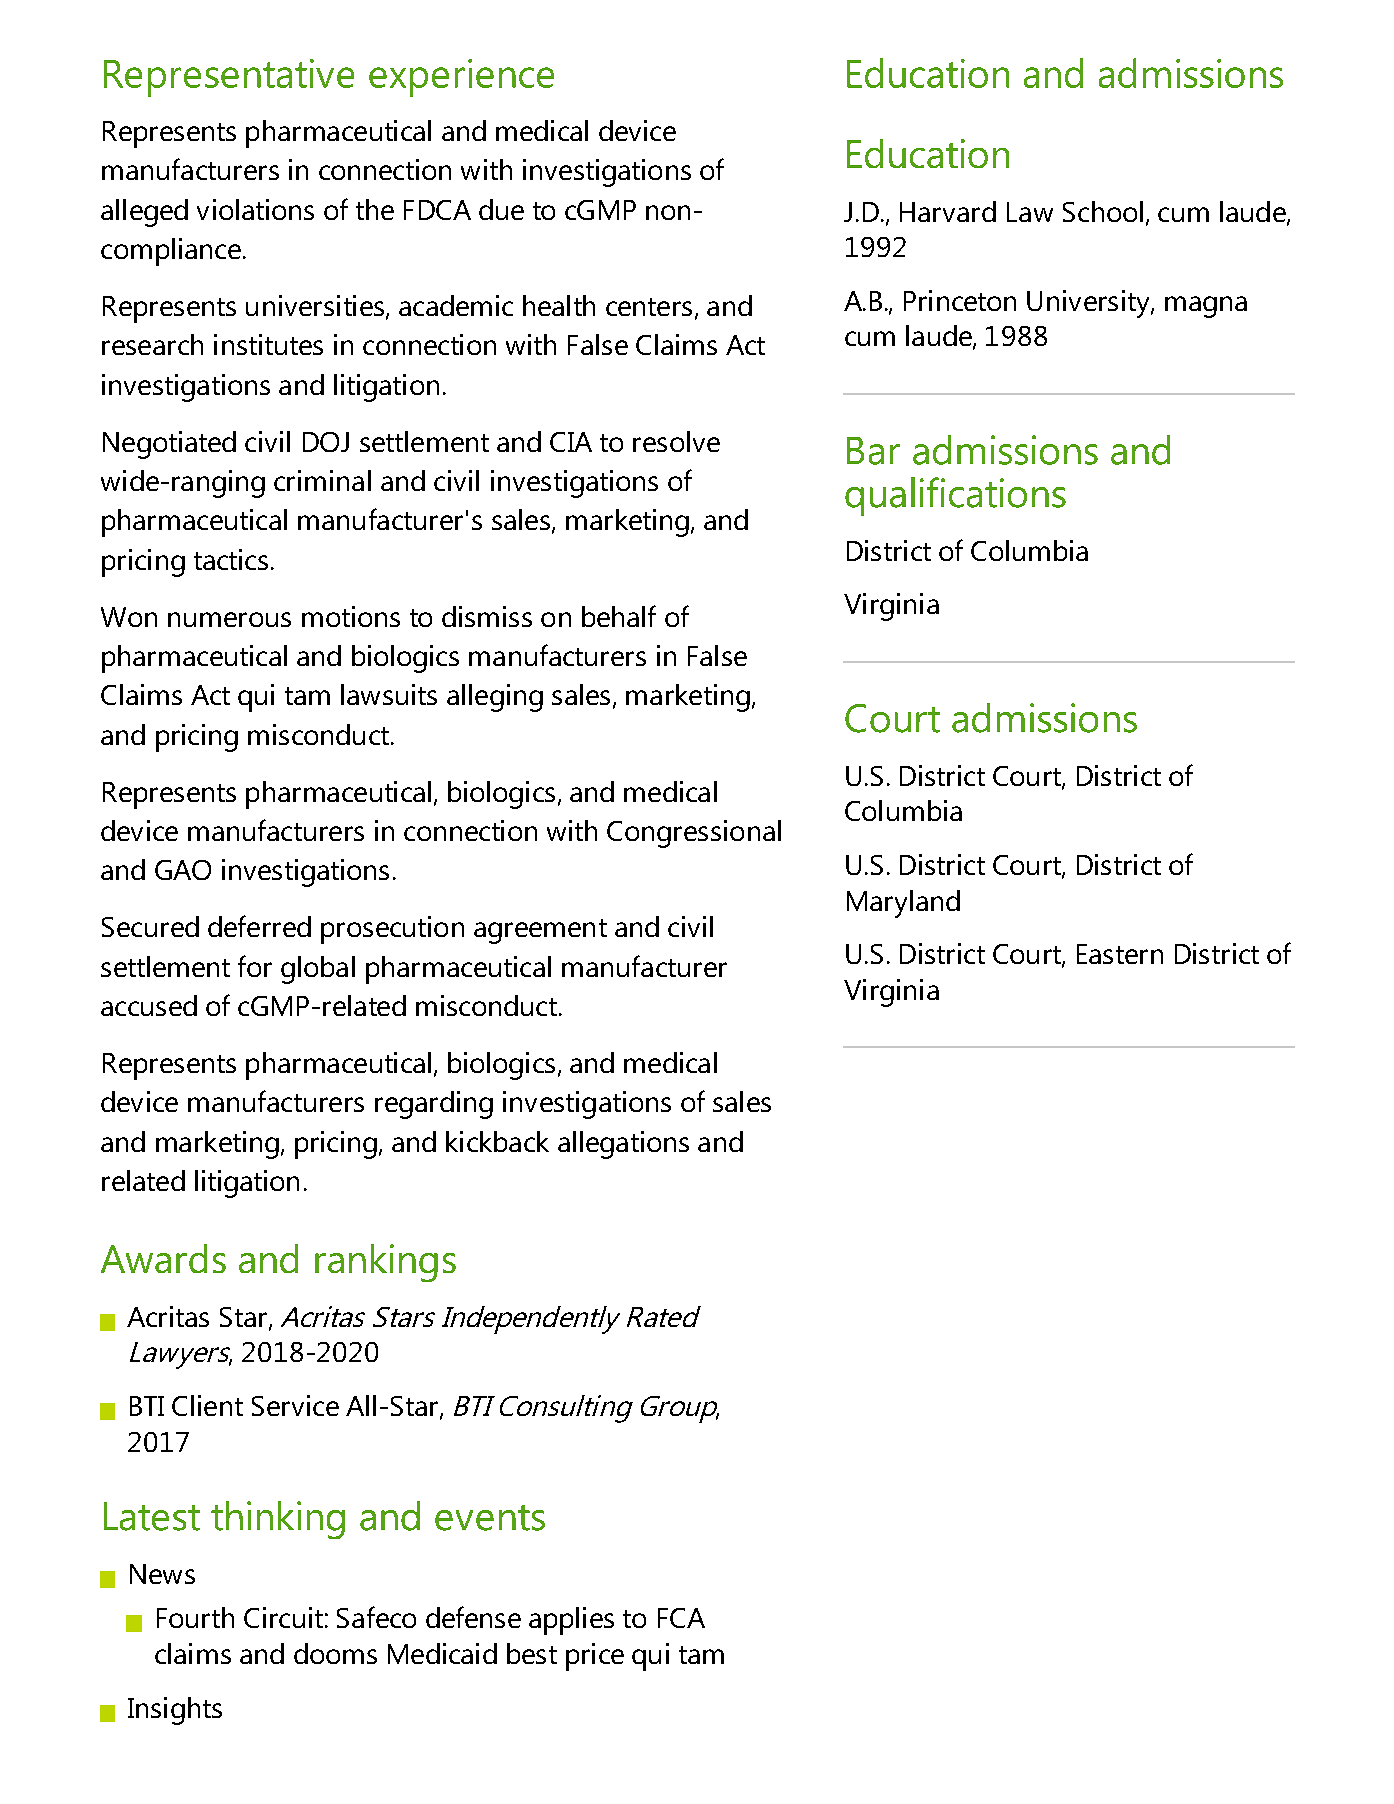 Image resolution: width=1394 pixels, height=1804 pixels. Describe the element at coordinates (255, 966) in the page. I see `for` at that location.
